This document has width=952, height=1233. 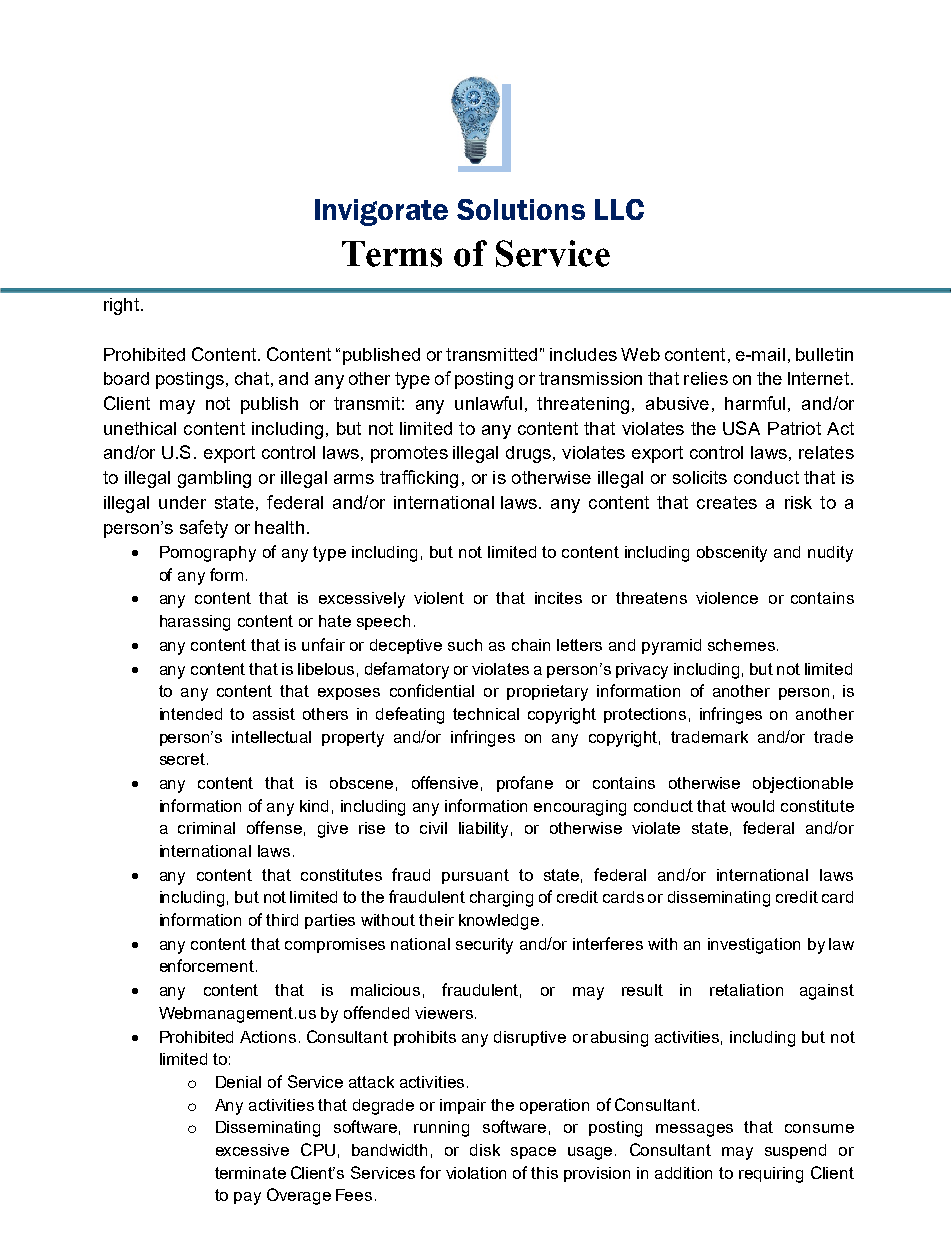 I want to click on terminate, so click(x=250, y=1173).
